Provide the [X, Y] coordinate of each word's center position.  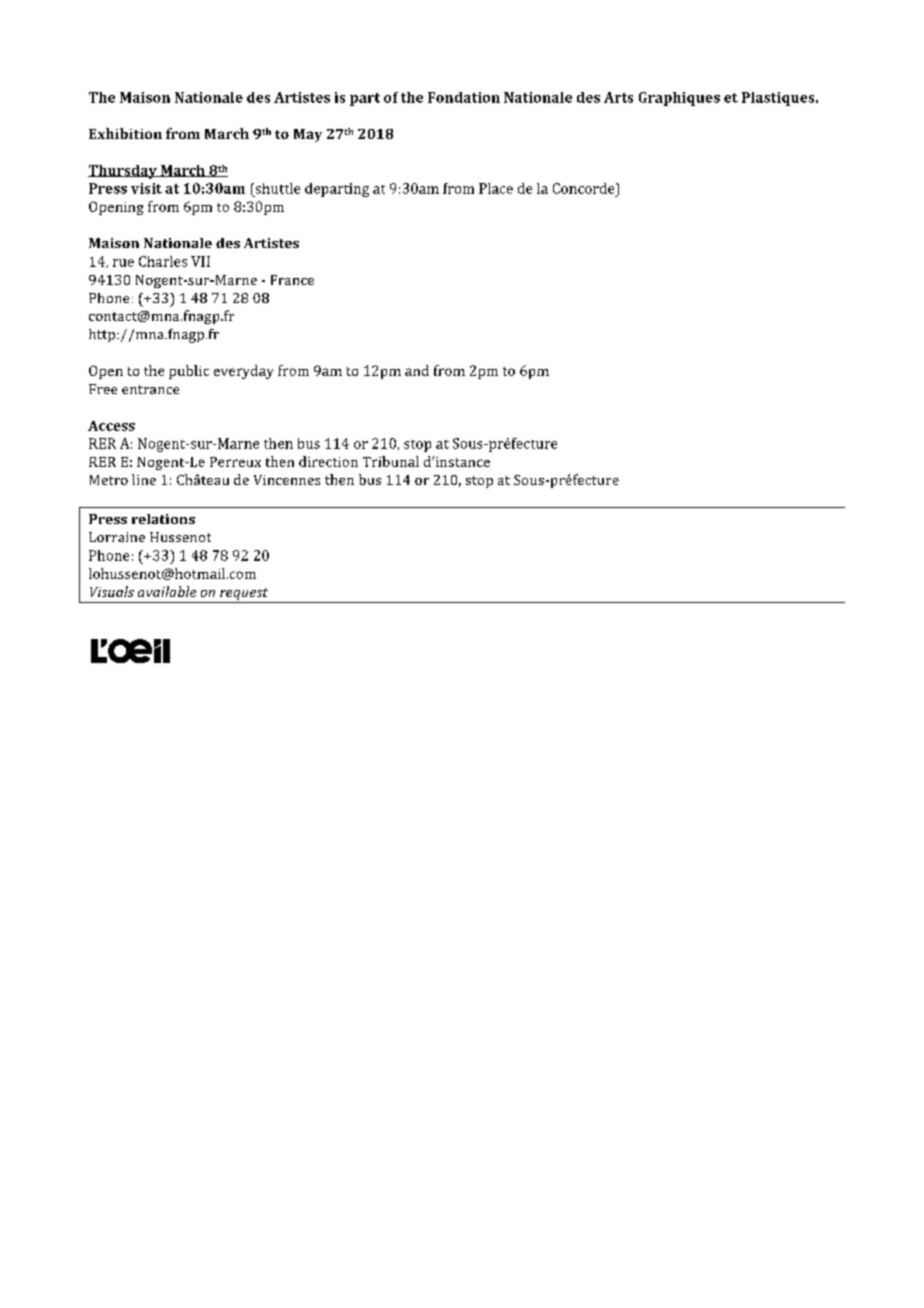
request [244, 595]
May [308, 135]
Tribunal [391, 461]
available [167, 591]
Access [111, 426]
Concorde [585, 188]
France [292, 280]
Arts [618, 97]
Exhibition [125, 133]
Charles [163, 261]
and [417, 370]
